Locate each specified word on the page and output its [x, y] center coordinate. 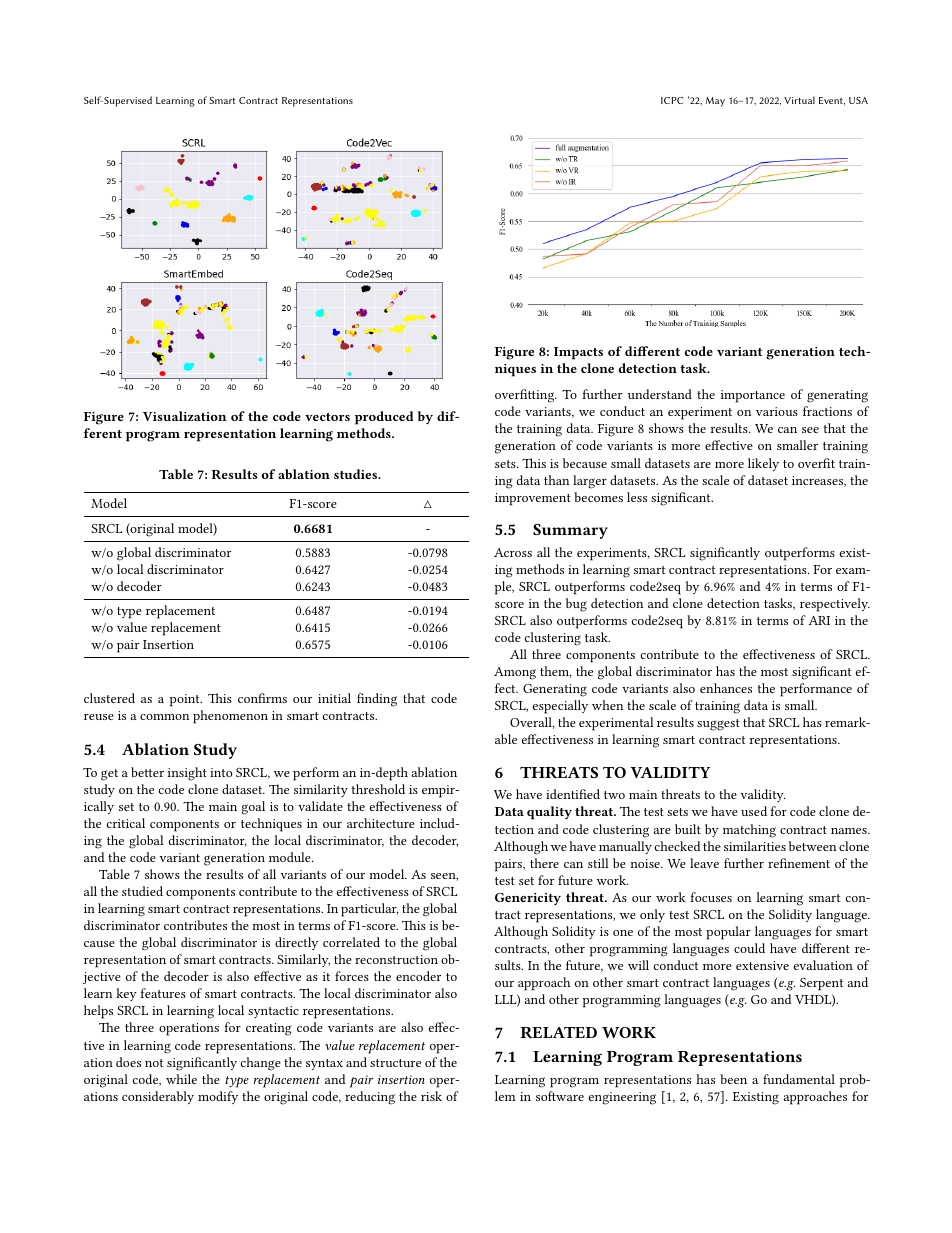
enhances [726, 688]
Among [515, 673]
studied [142, 891]
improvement [533, 499]
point [186, 700]
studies [357, 474]
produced [384, 418]
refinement [799, 863]
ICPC [672, 100]
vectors [327, 417]
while [181, 1079]
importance [753, 396]
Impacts [578, 353]
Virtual [799, 100]
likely [763, 464]
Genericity [528, 899]
